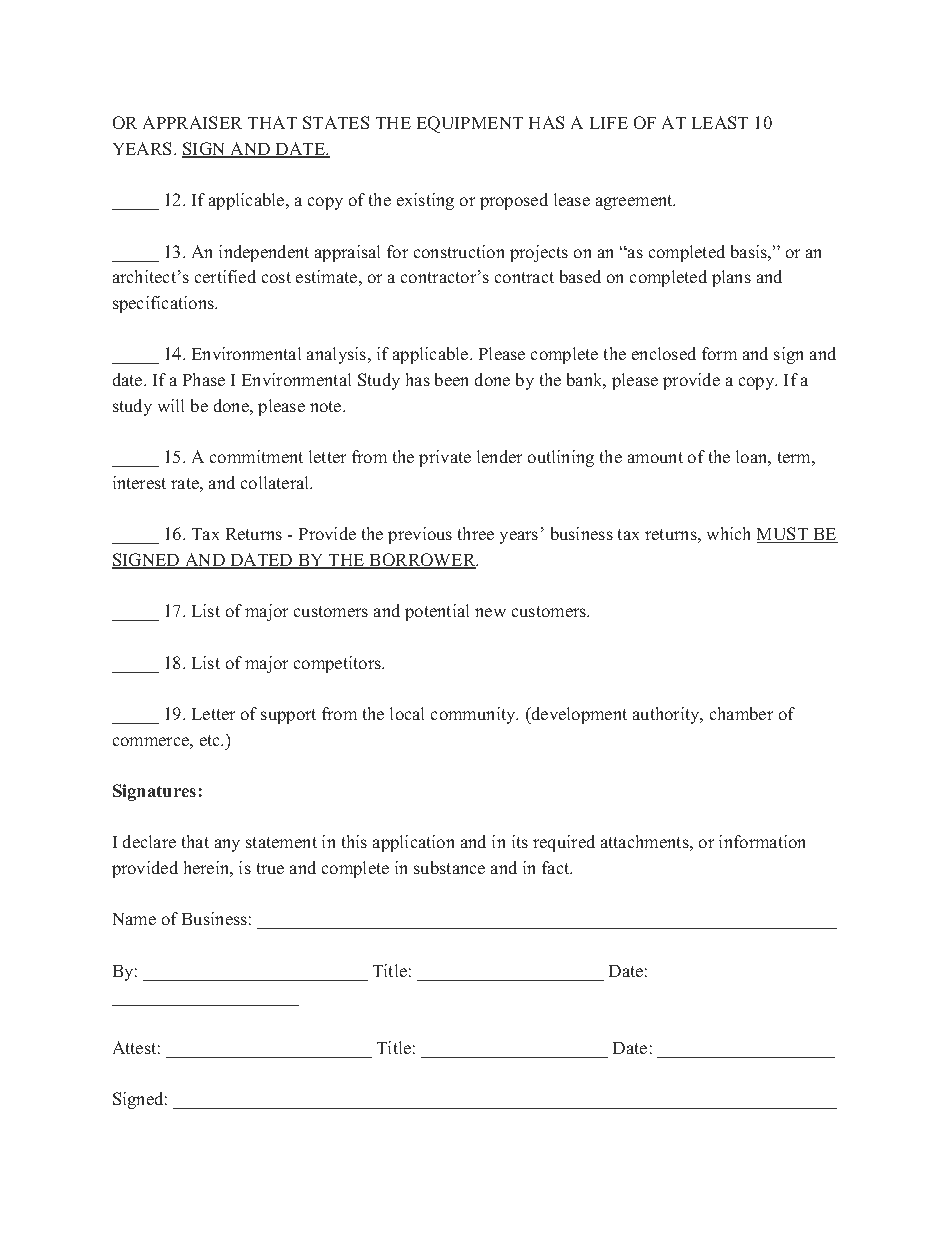  What do you see at coordinates (270, 868) in the page?
I see `true` at bounding box center [270, 868].
